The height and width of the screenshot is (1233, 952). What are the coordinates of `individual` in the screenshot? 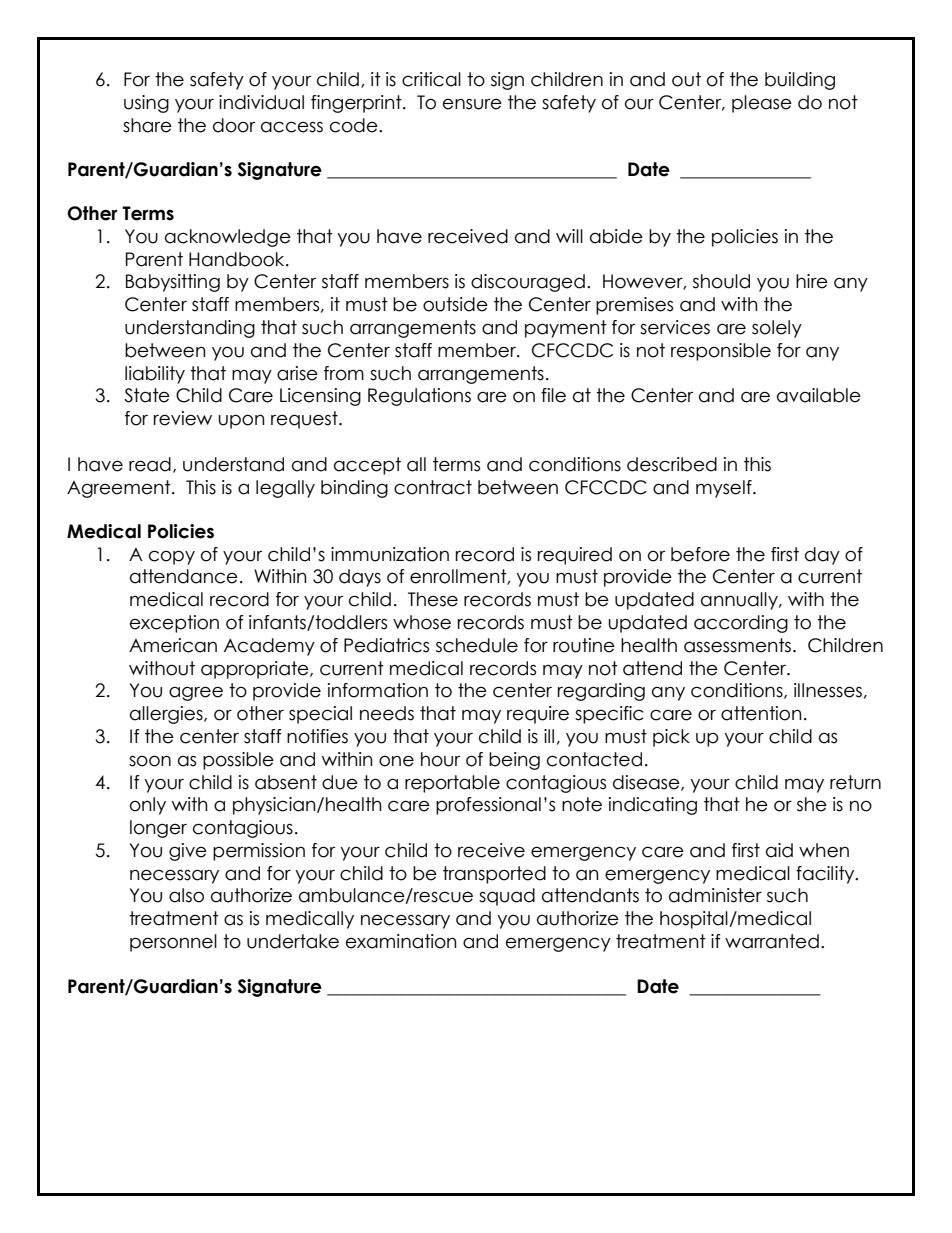 It's located at (261, 102).
